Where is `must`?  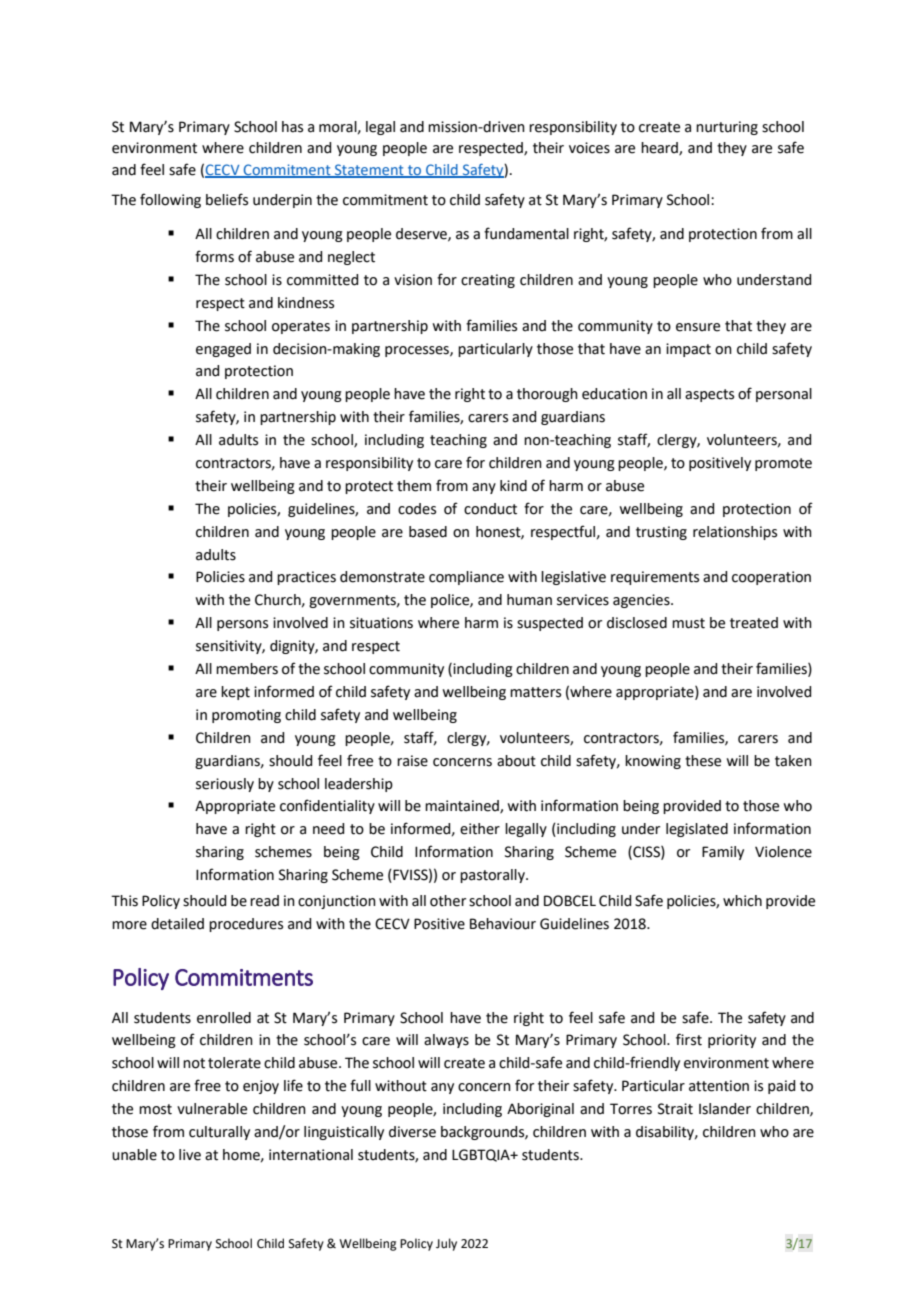
must is located at coordinates (688, 623).
